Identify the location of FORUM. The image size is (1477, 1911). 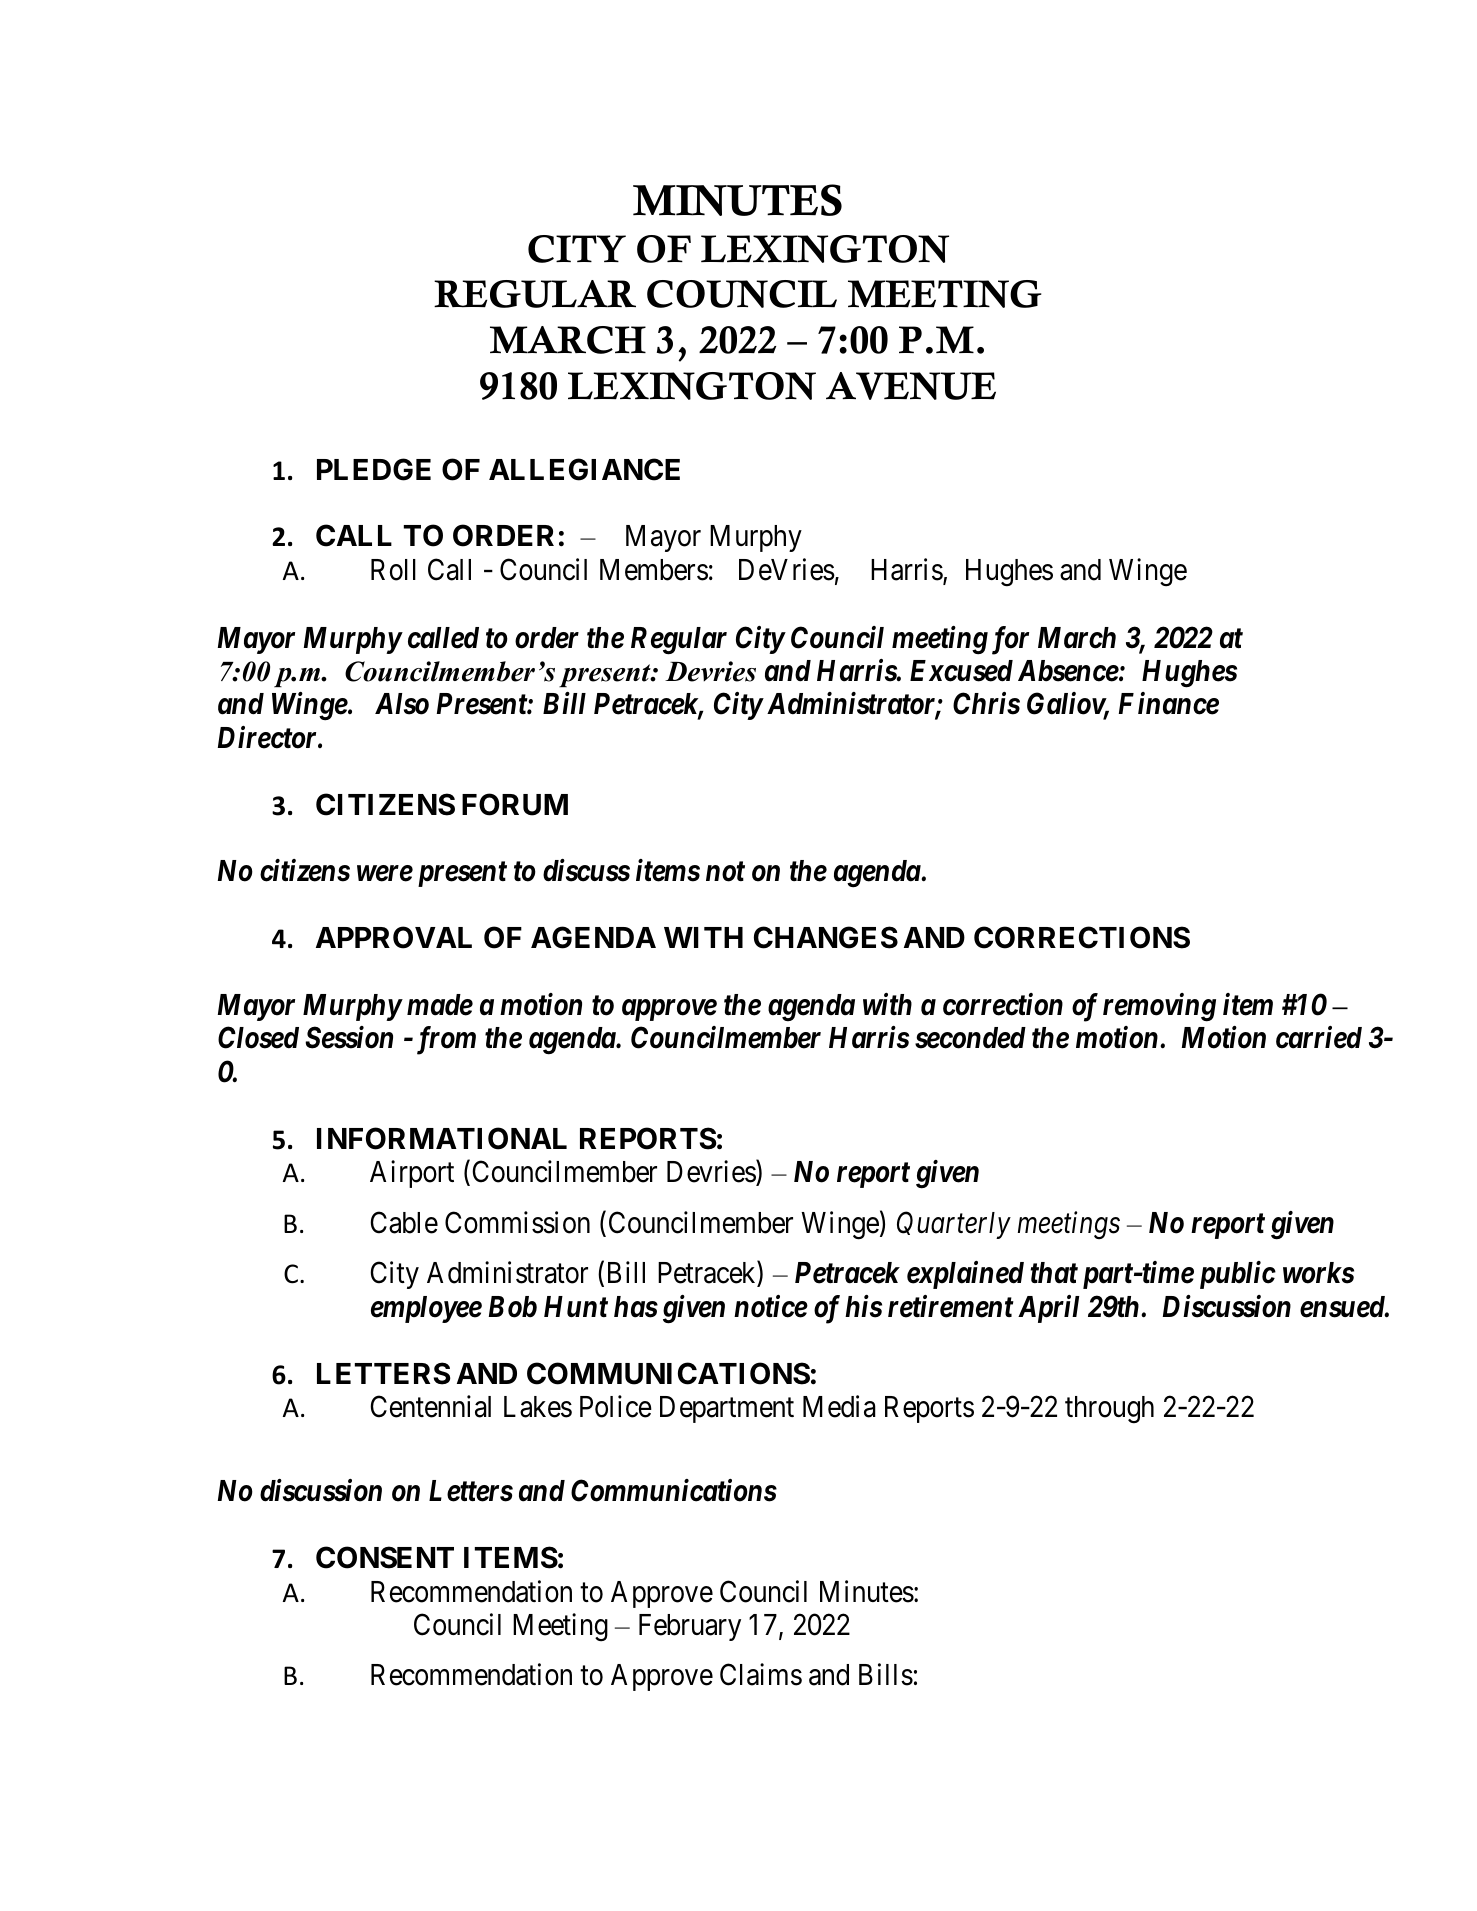
(515, 804).
